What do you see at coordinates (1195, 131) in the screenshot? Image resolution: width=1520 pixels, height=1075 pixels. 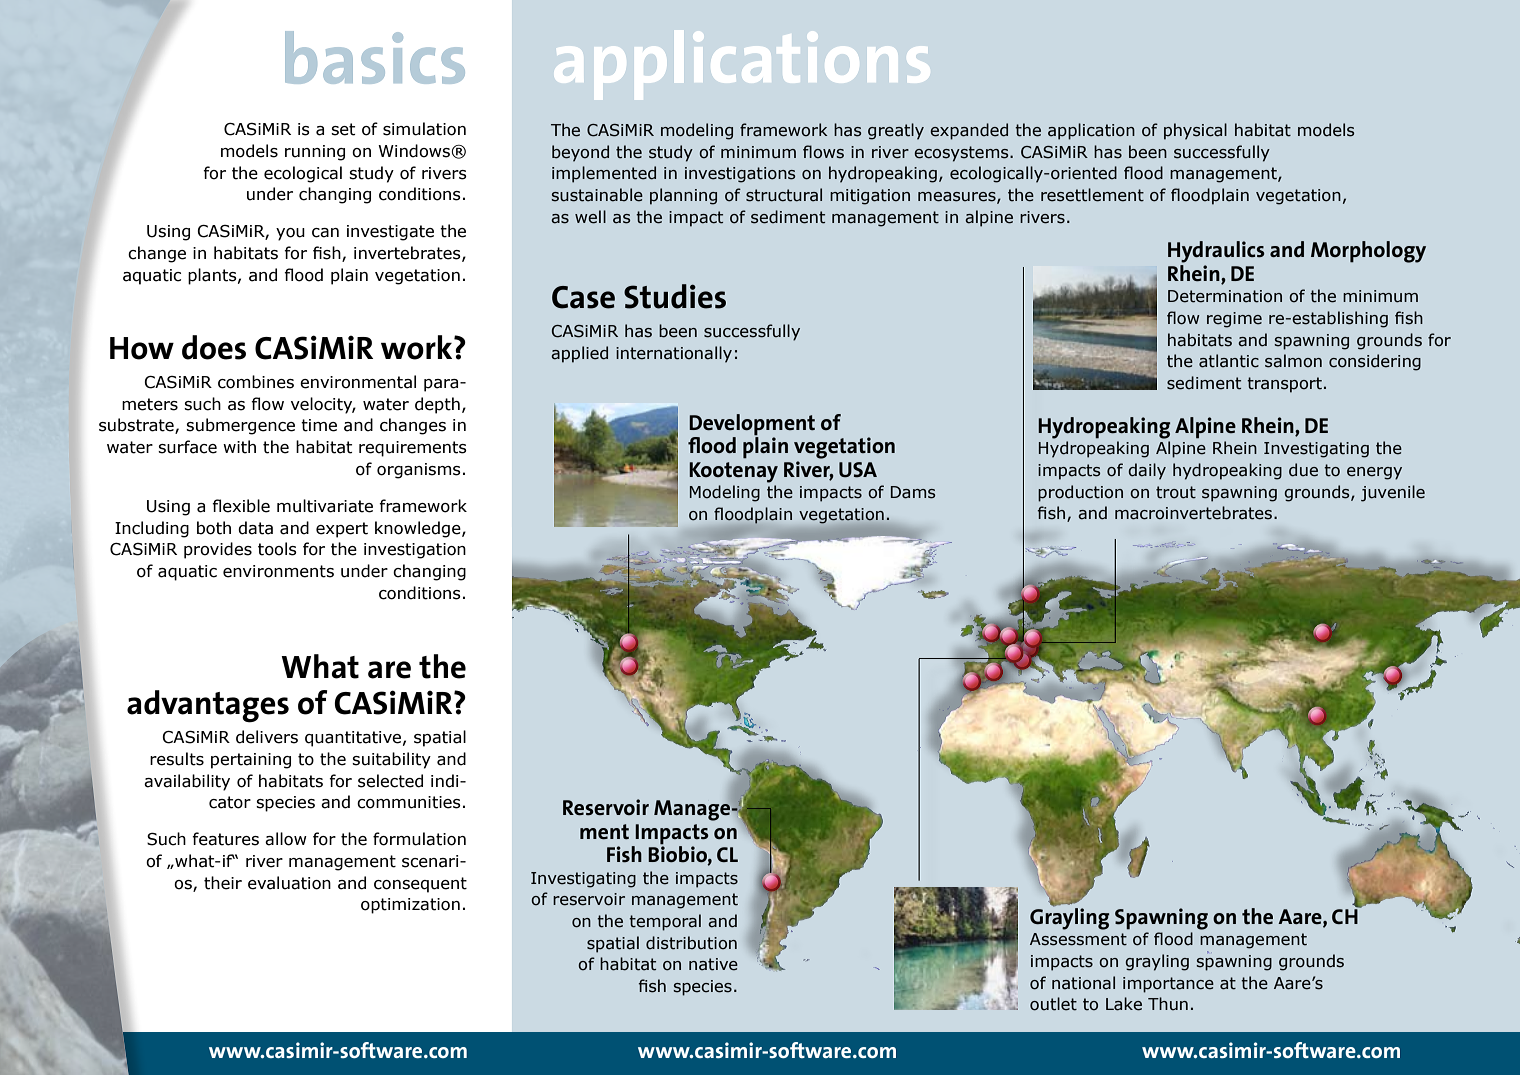 I see `physical` at bounding box center [1195, 131].
